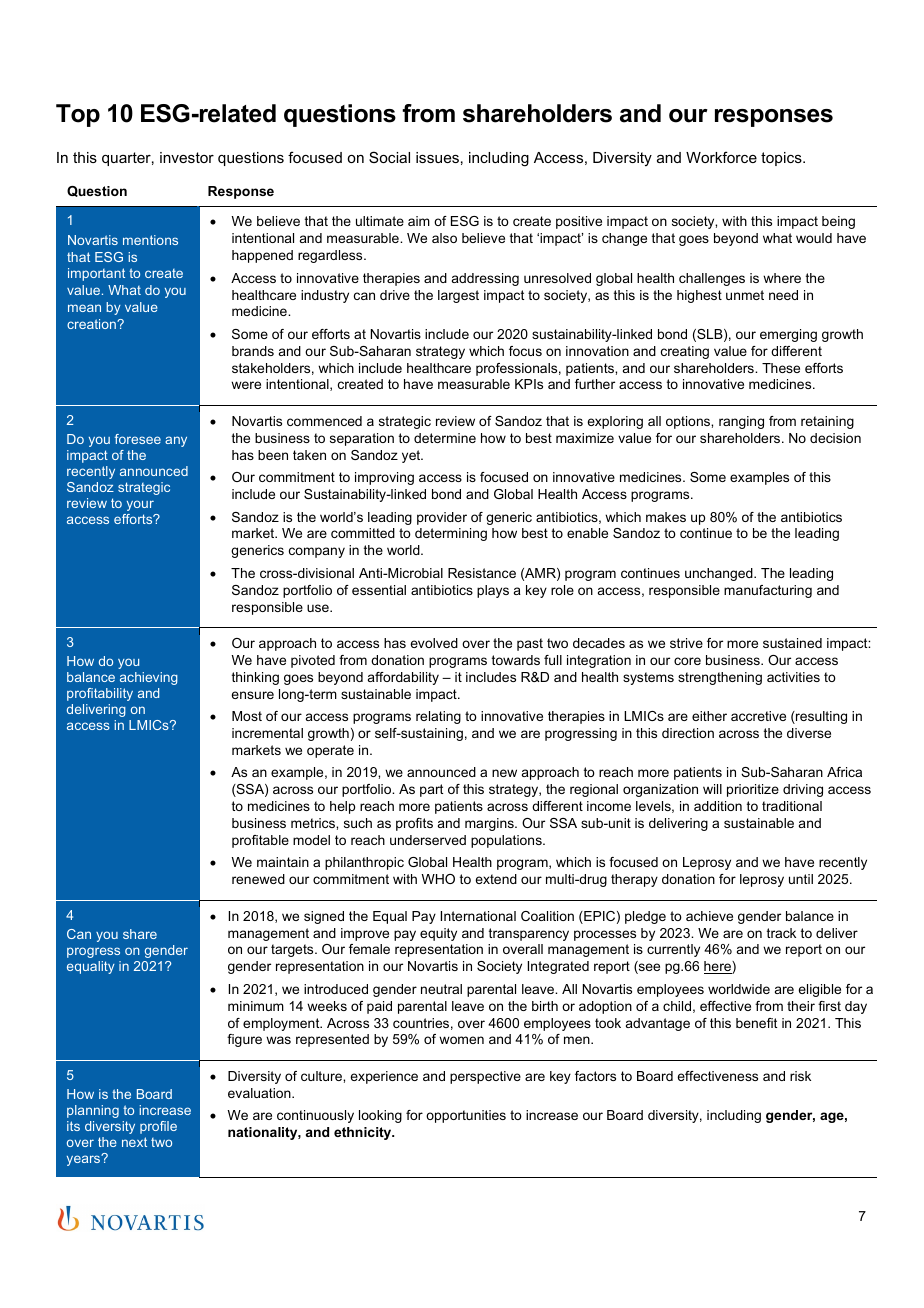 This image has height=1308, width=924. Describe the element at coordinates (485, 1077) in the image. I see `perspective` at that location.
